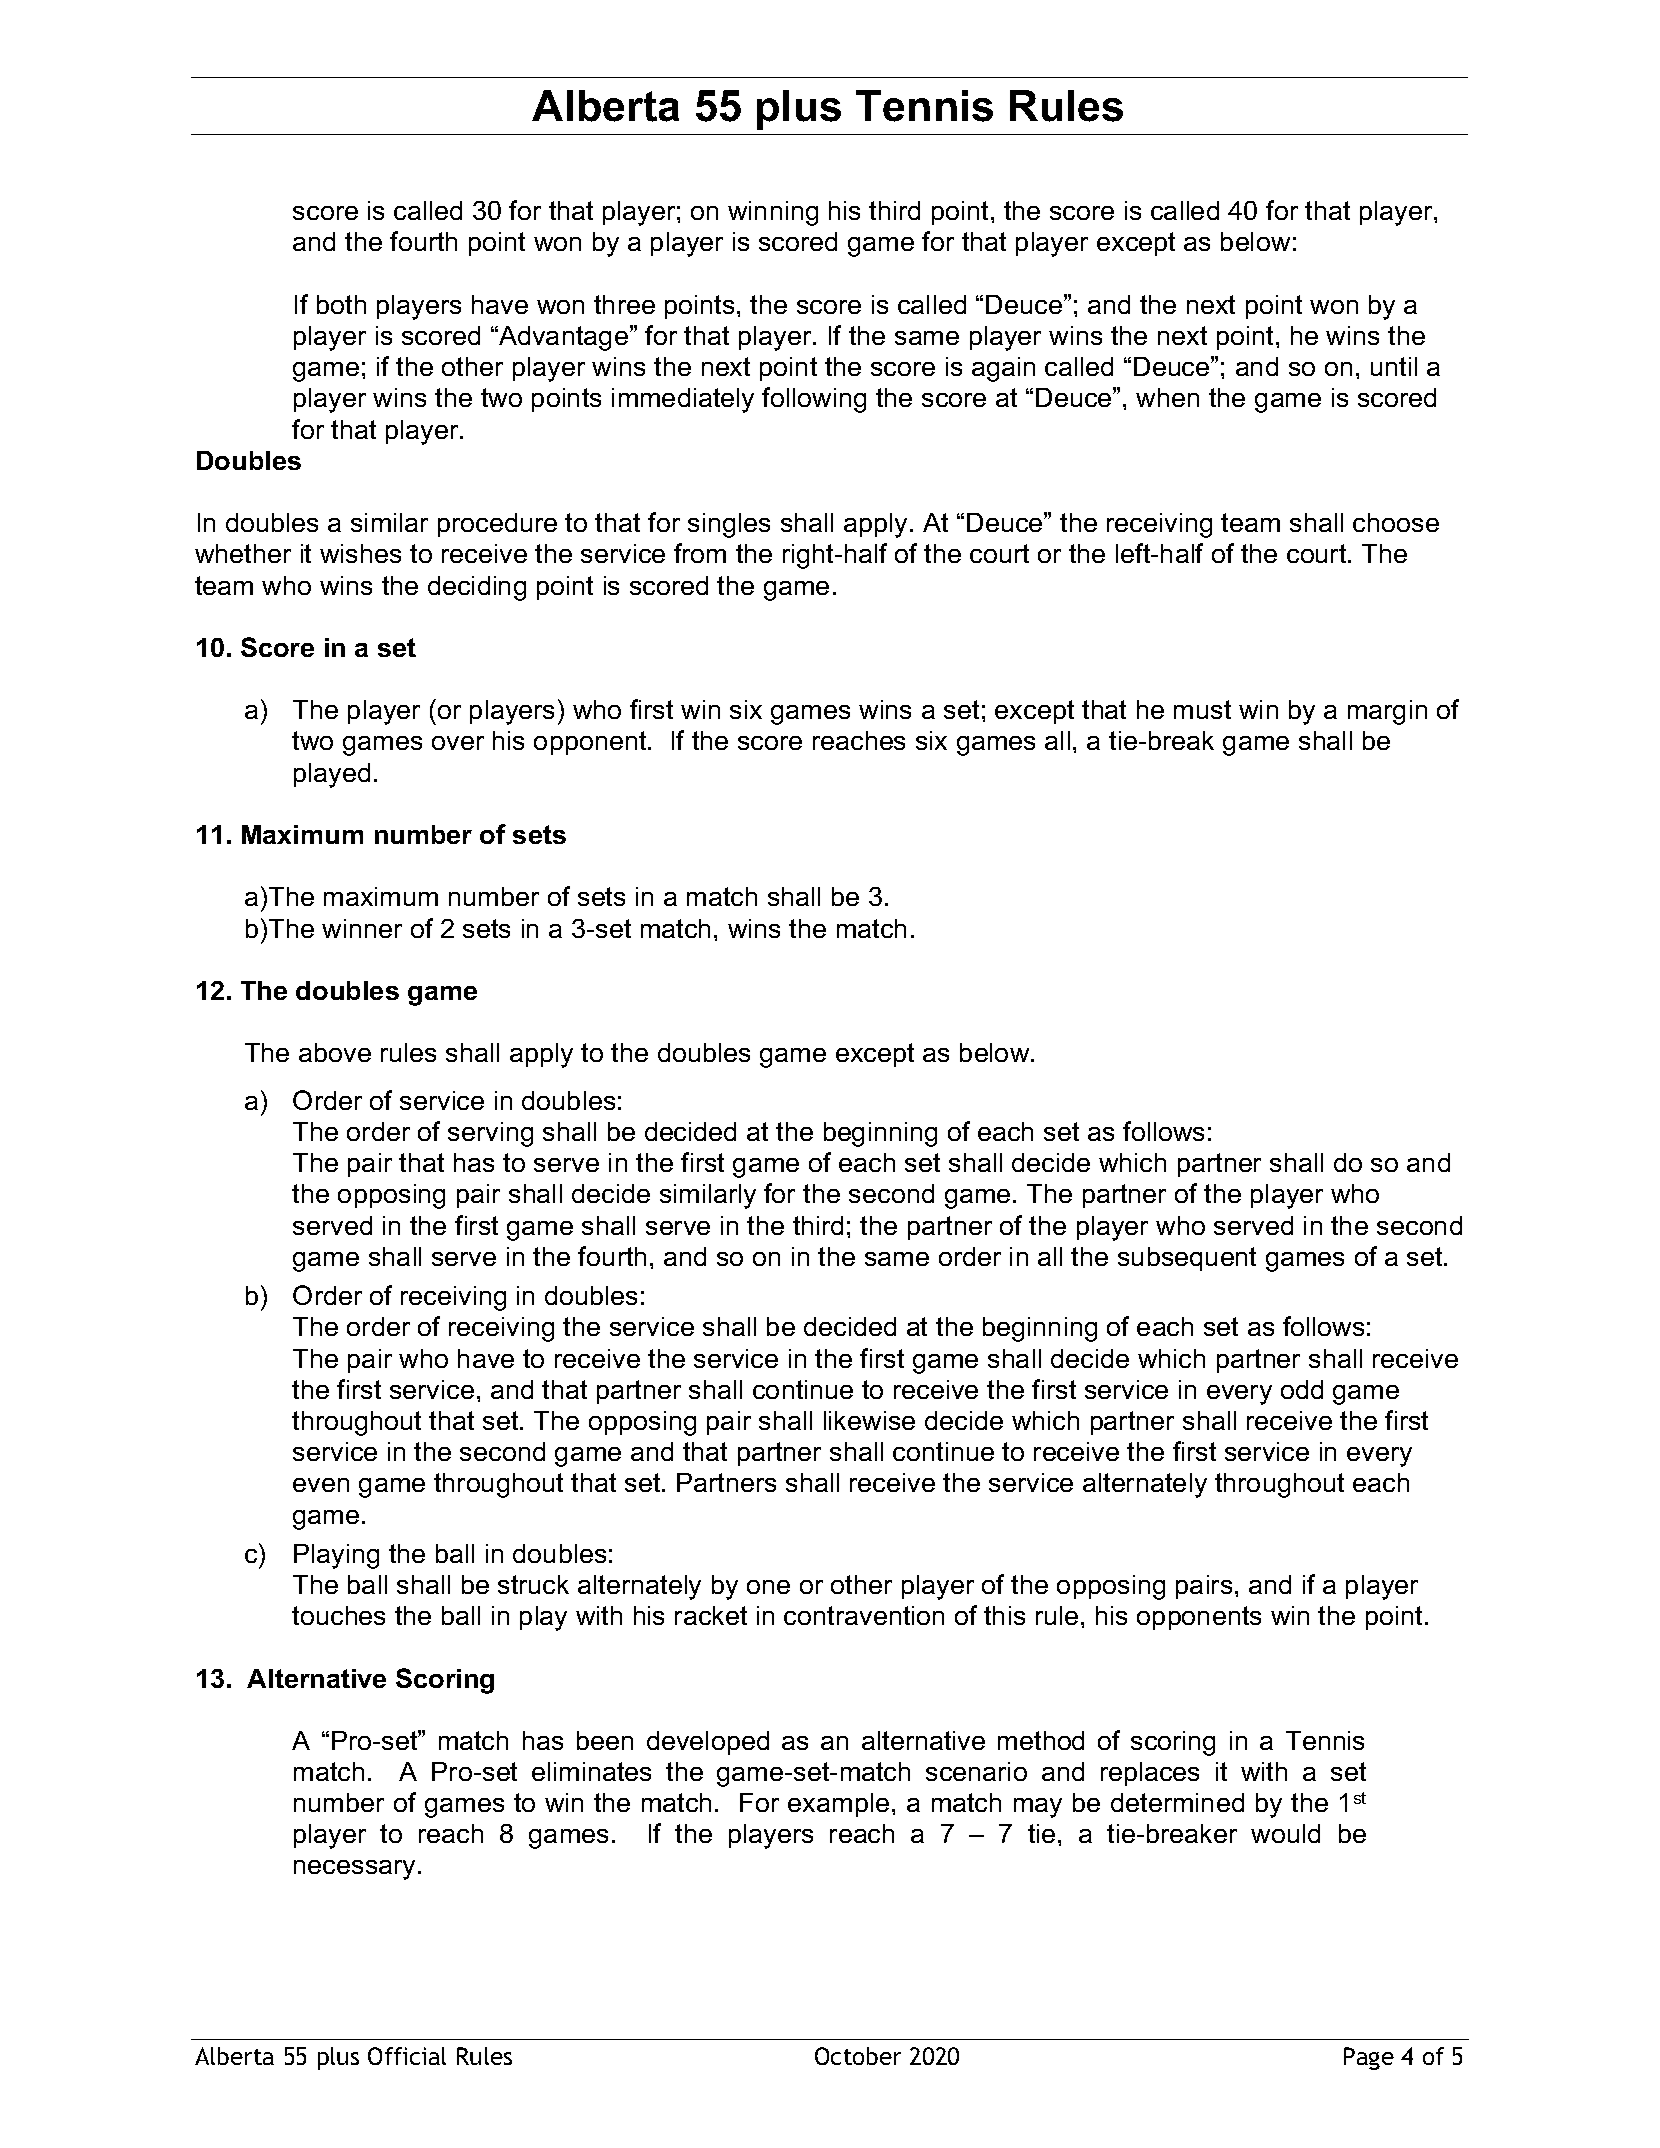 This screenshot has height=2148, width=1660. Describe the element at coordinates (1202, 709) in the screenshot. I see `must` at that location.
